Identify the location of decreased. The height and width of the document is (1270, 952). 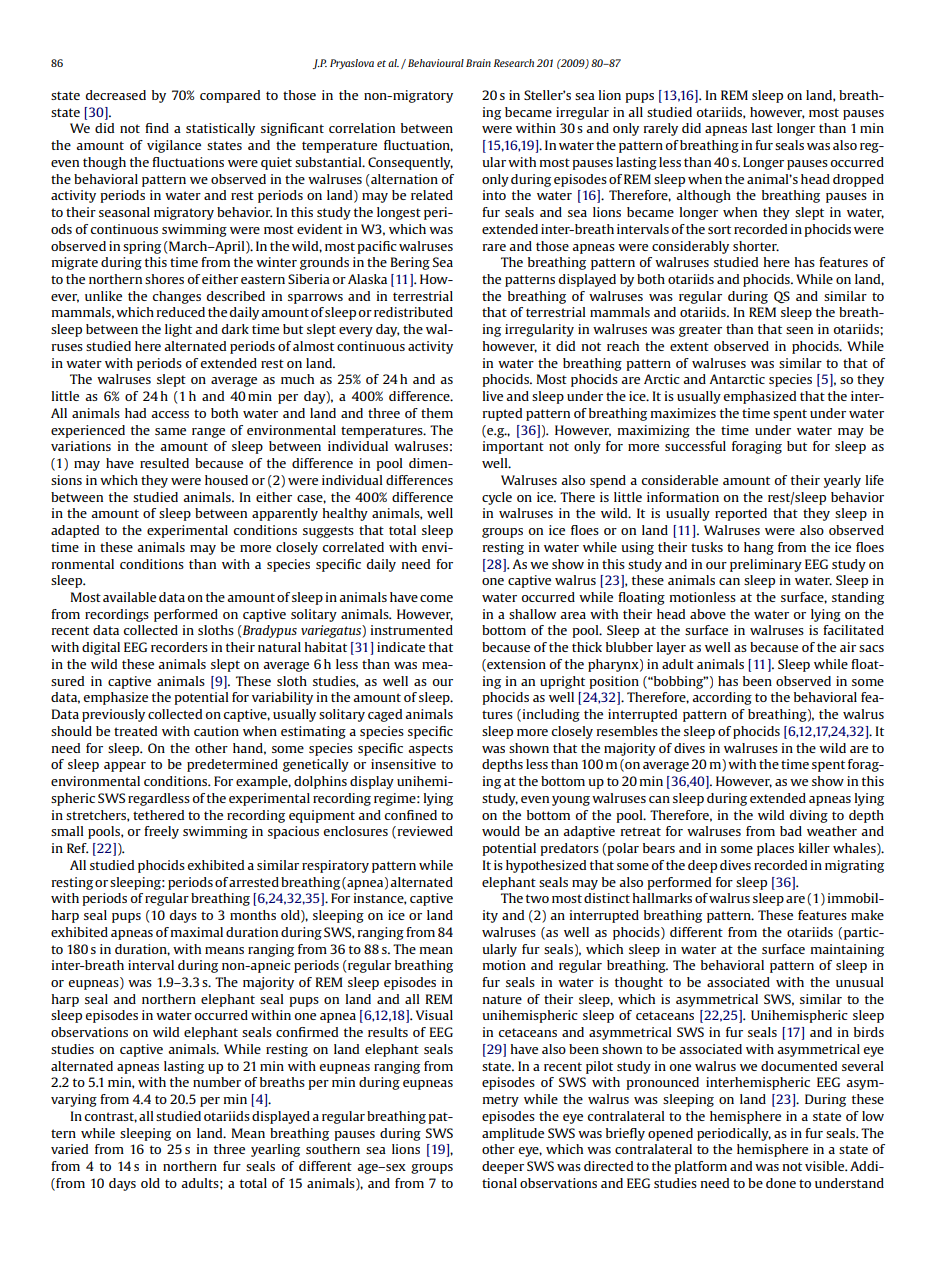
(116, 95).
